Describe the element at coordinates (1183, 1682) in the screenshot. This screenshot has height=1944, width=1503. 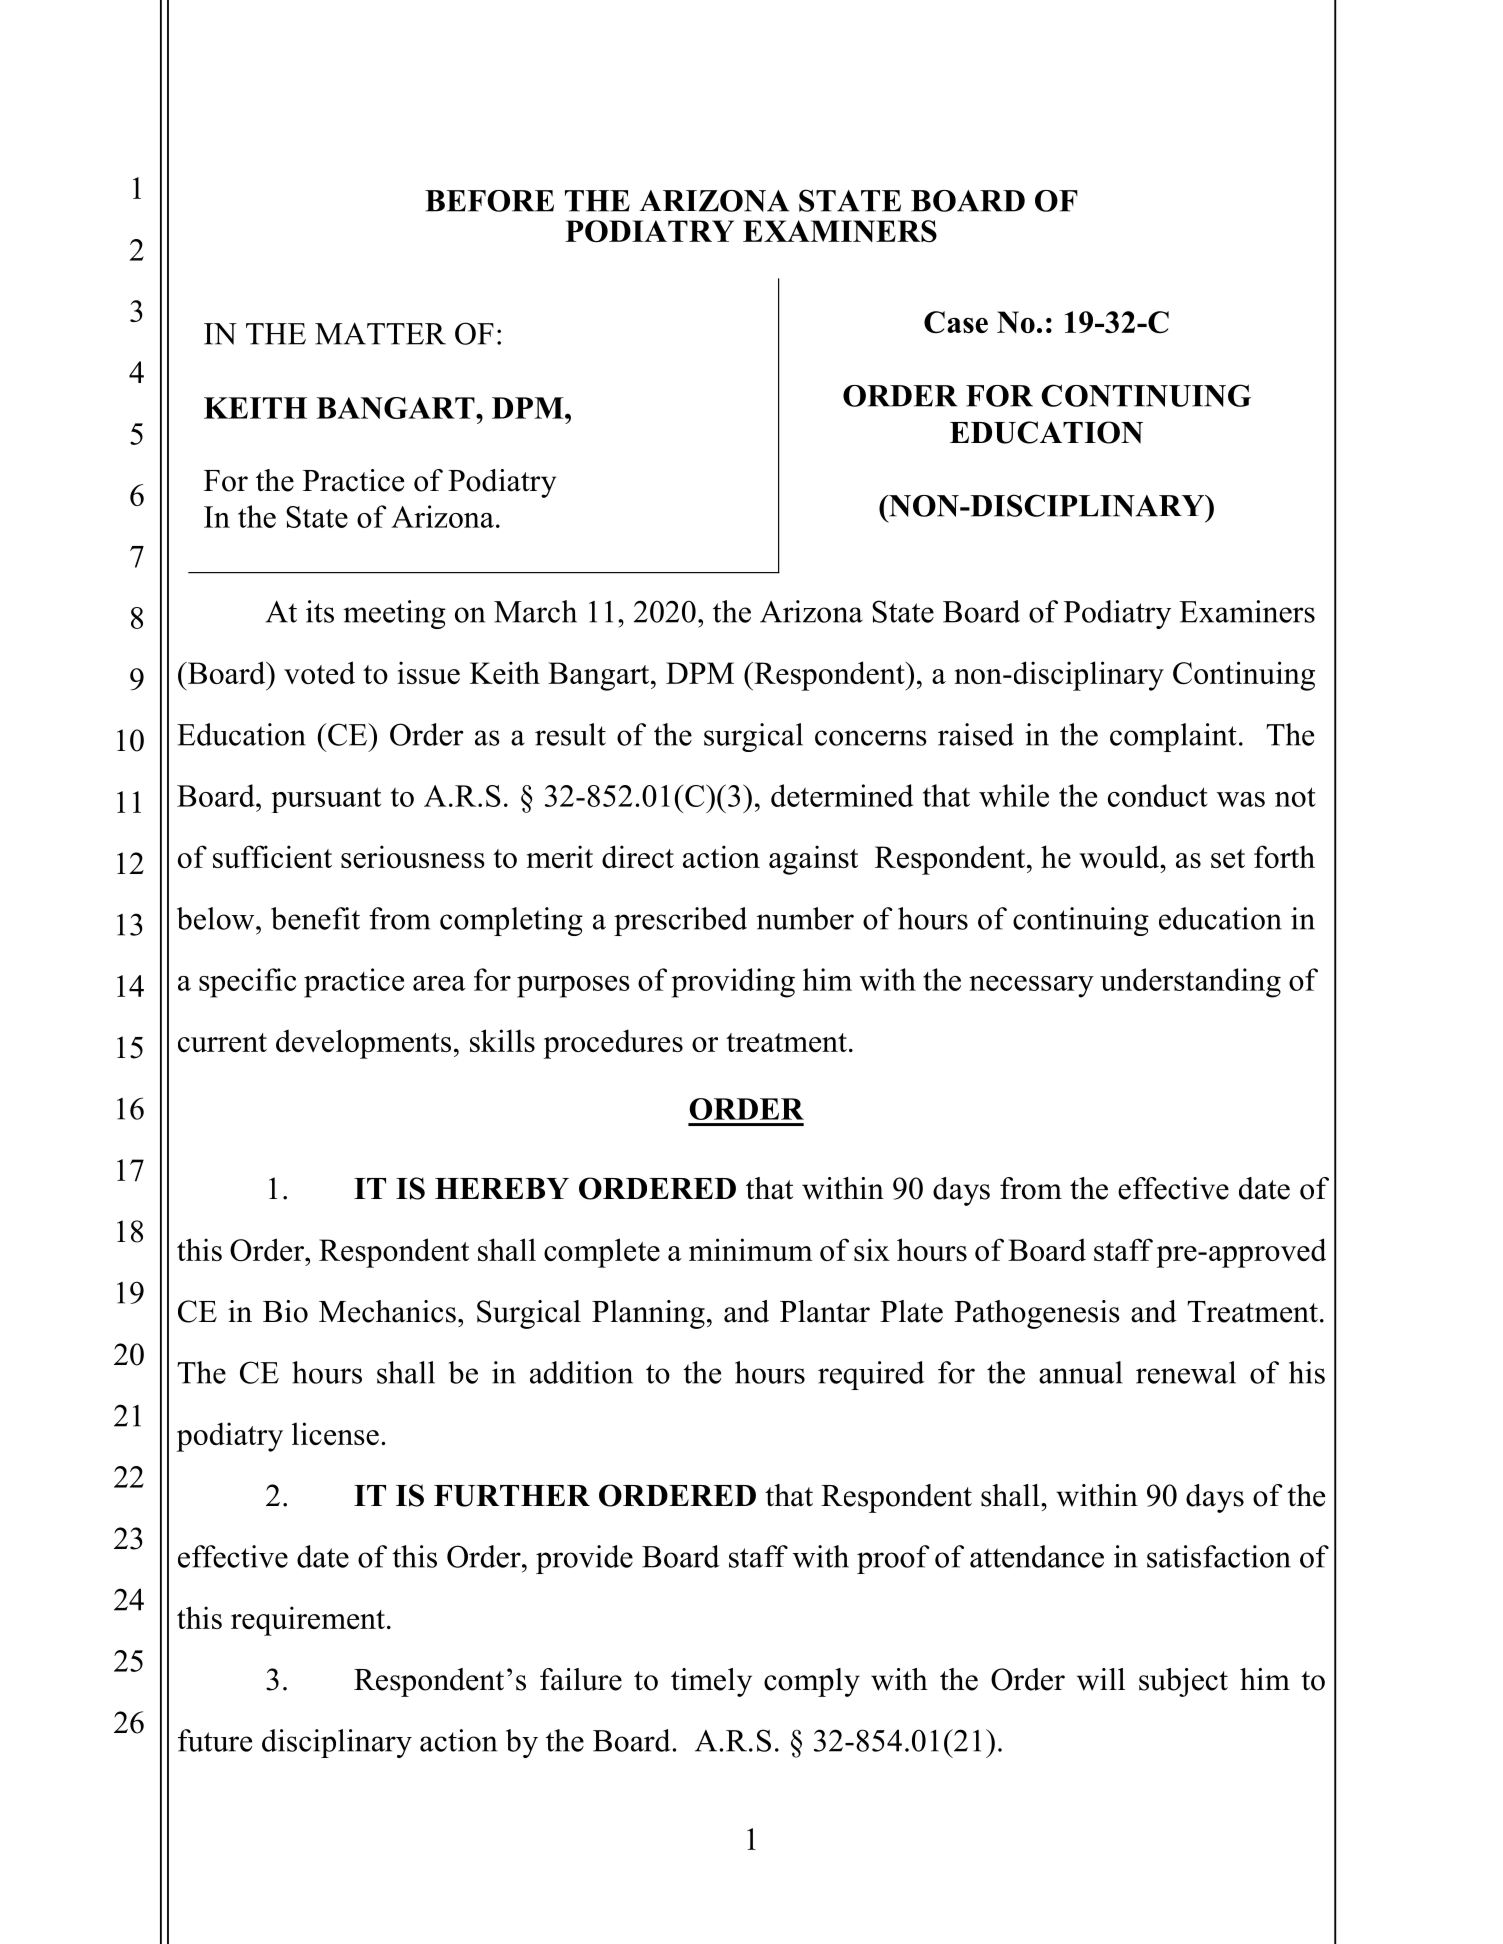
I see `subject` at that location.
